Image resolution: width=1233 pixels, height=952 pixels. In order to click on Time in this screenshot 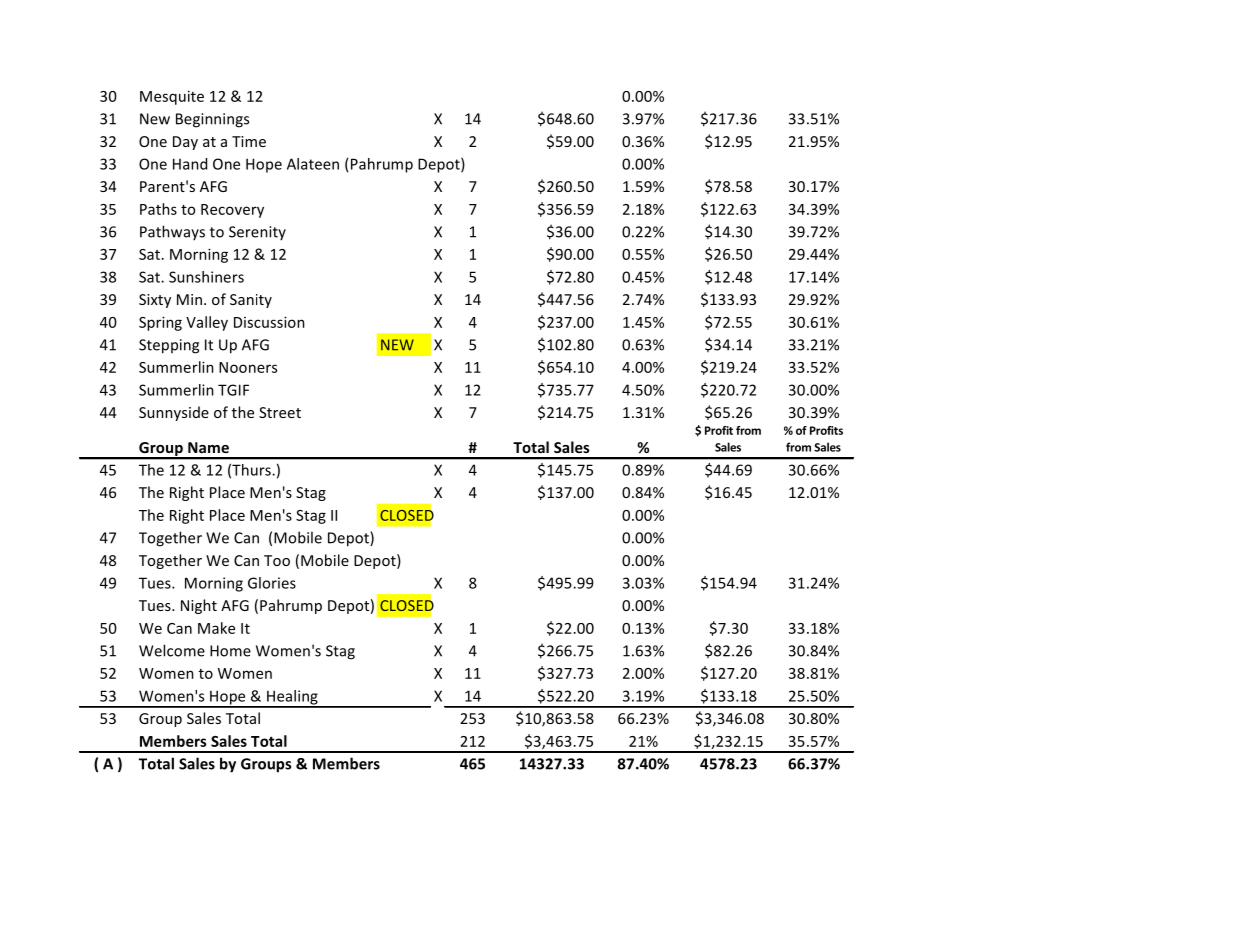, I will do `click(249, 141)`.
